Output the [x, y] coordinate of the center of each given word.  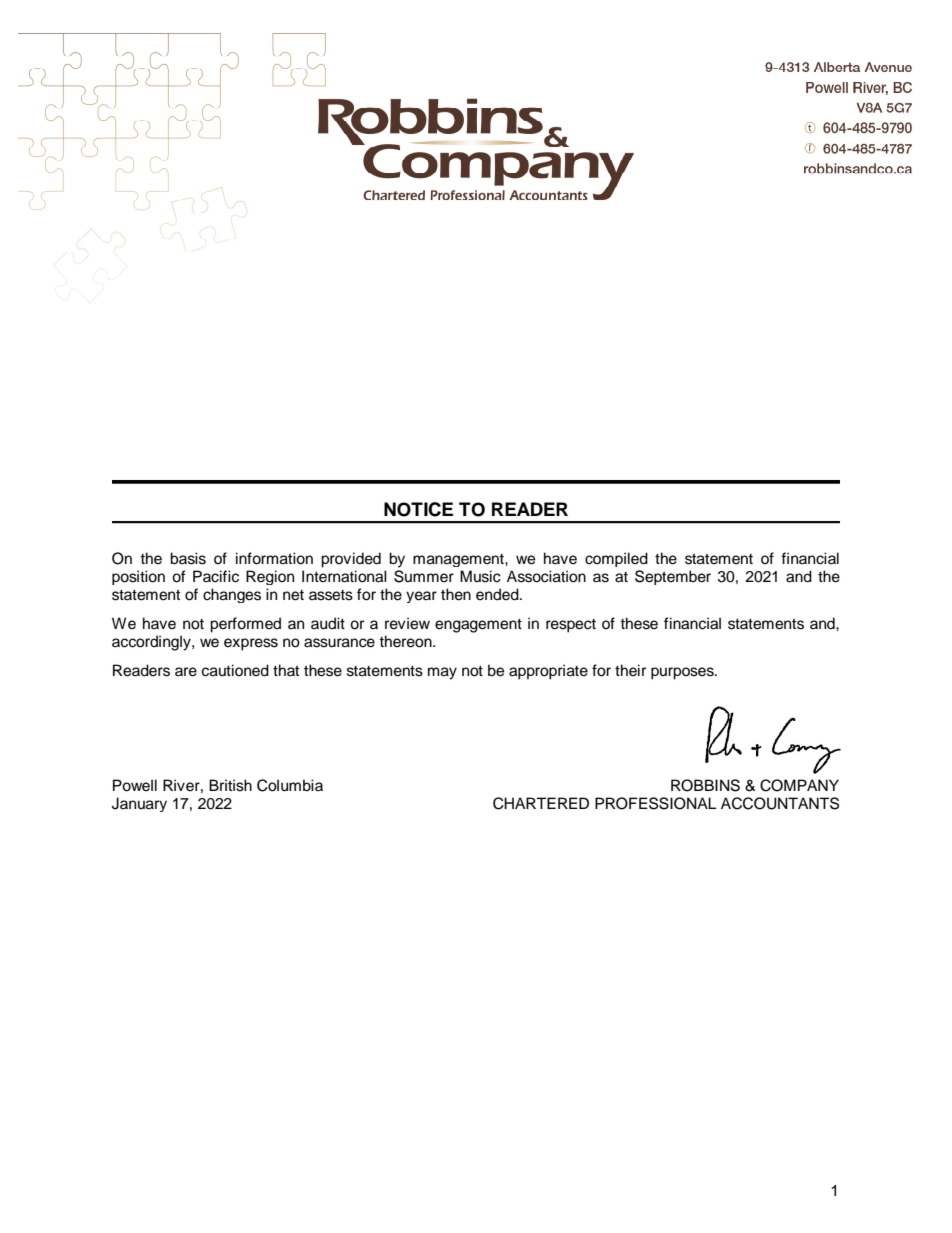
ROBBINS [705, 785]
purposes [683, 673]
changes [232, 595]
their [630, 670]
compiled [616, 559]
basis [188, 558]
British [230, 785]
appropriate [548, 672]
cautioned [235, 670]
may [442, 673]
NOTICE [418, 509]
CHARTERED [541, 803]
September [673, 577]
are [186, 672]
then [456, 594]
